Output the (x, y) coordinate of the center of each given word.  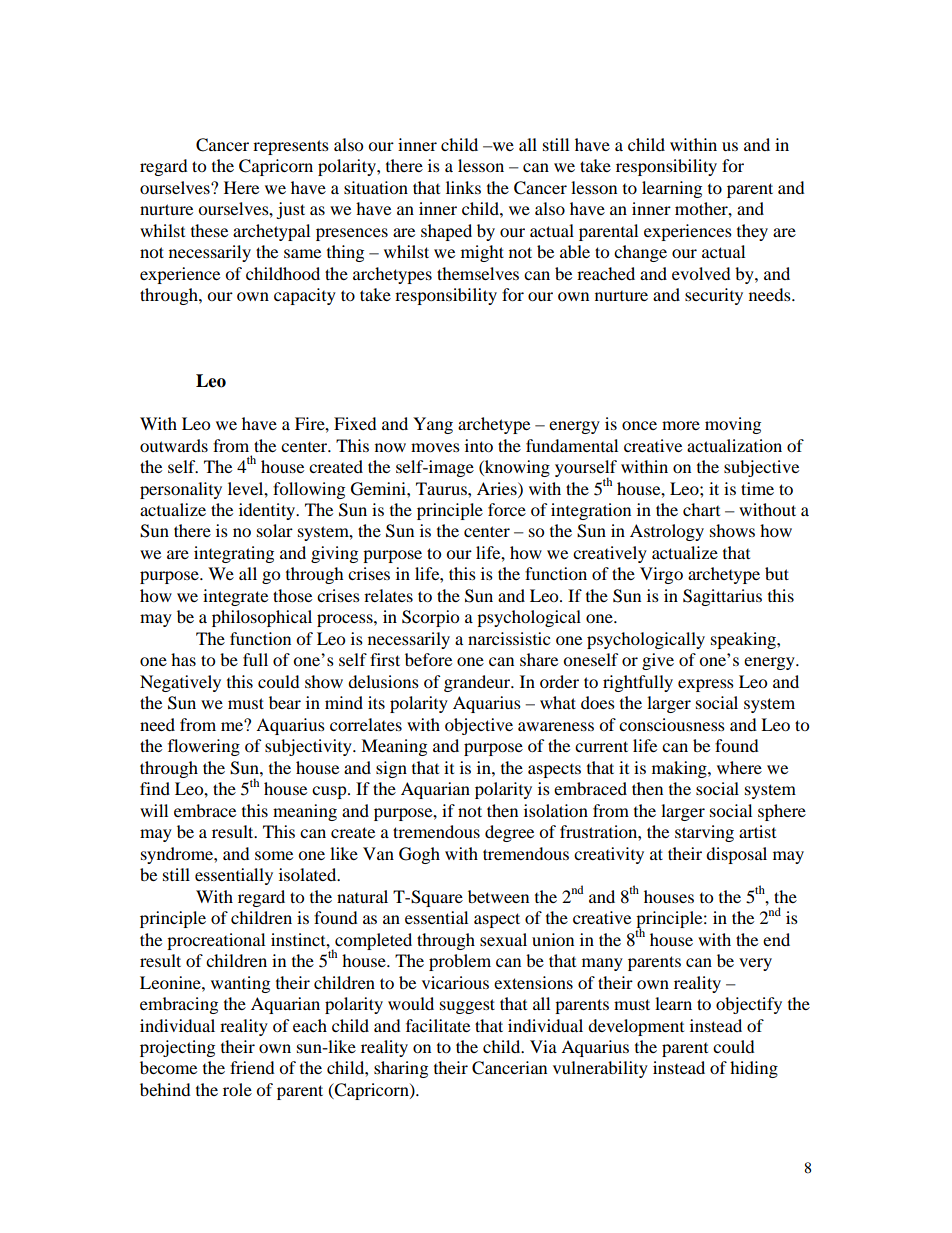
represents (291, 147)
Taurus (442, 488)
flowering (204, 747)
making (680, 769)
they (752, 232)
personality (181, 490)
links (463, 187)
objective (479, 726)
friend (252, 1067)
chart (701, 509)
